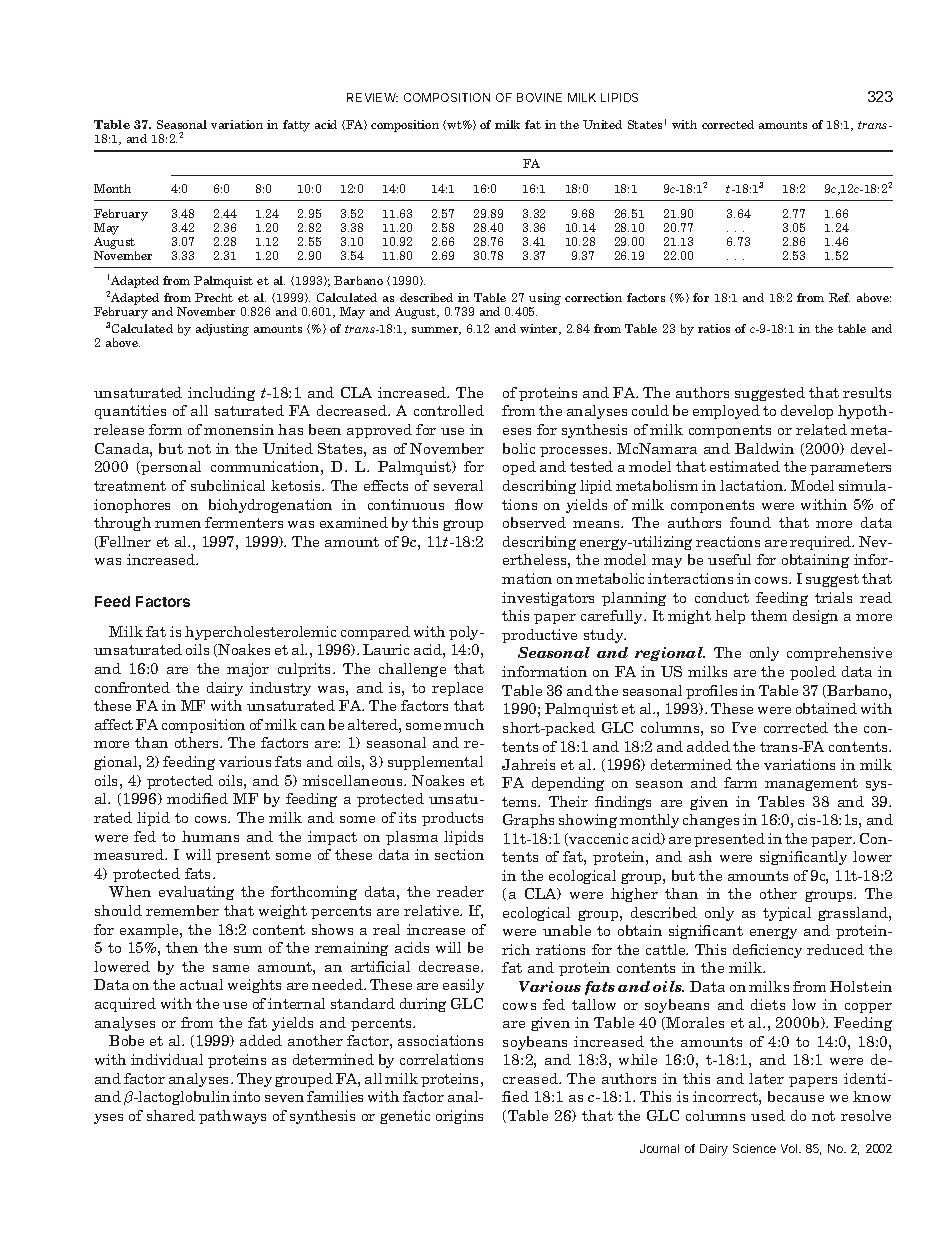 This document has width=952, height=1233. Describe the element at coordinates (459, 1117) in the document. I see `origins` at that location.
